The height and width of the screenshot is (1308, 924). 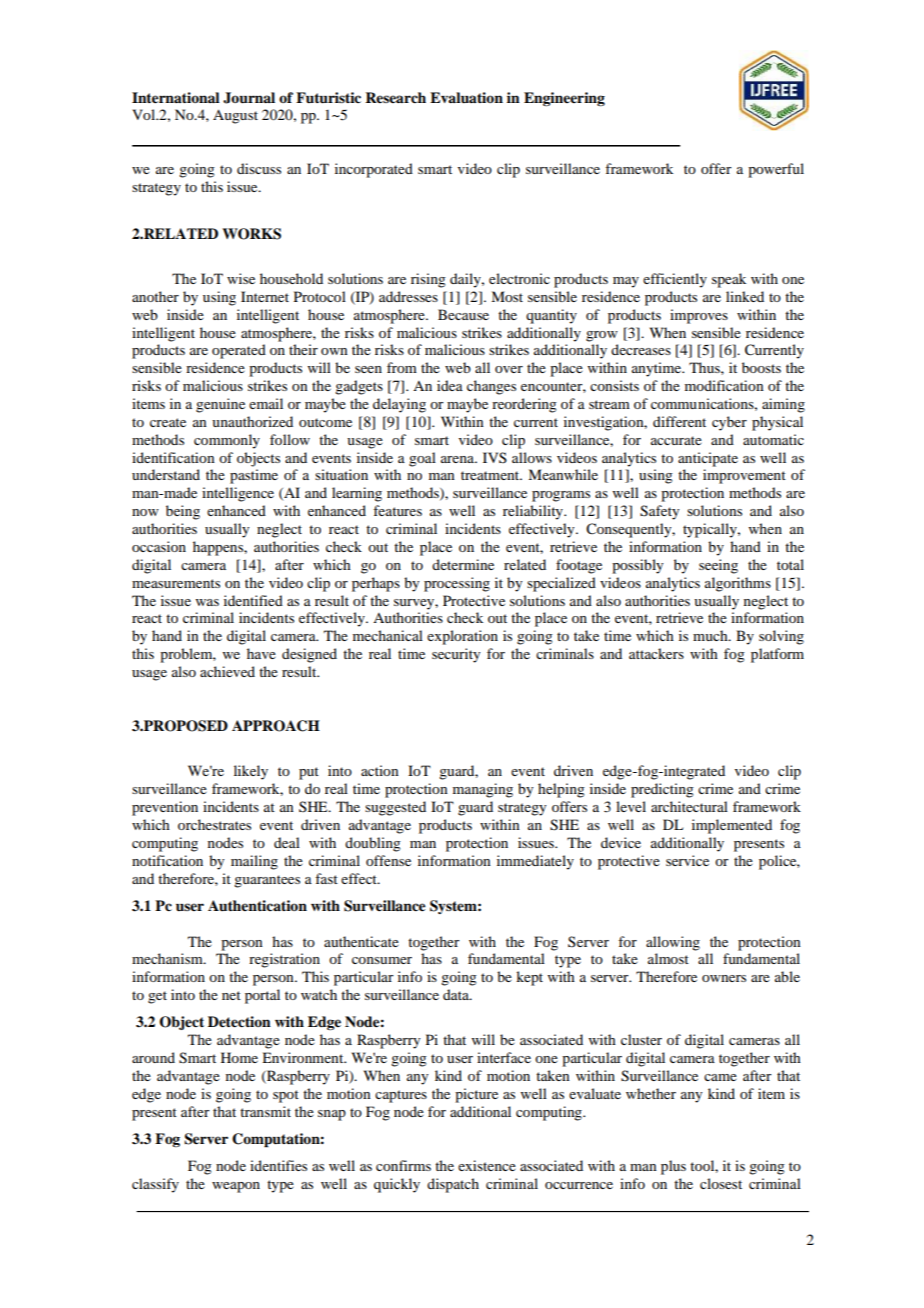 What do you see at coordinates (466, 98) in the screenshot?
I see `Evaluation` at bounding box center [466, 98].
